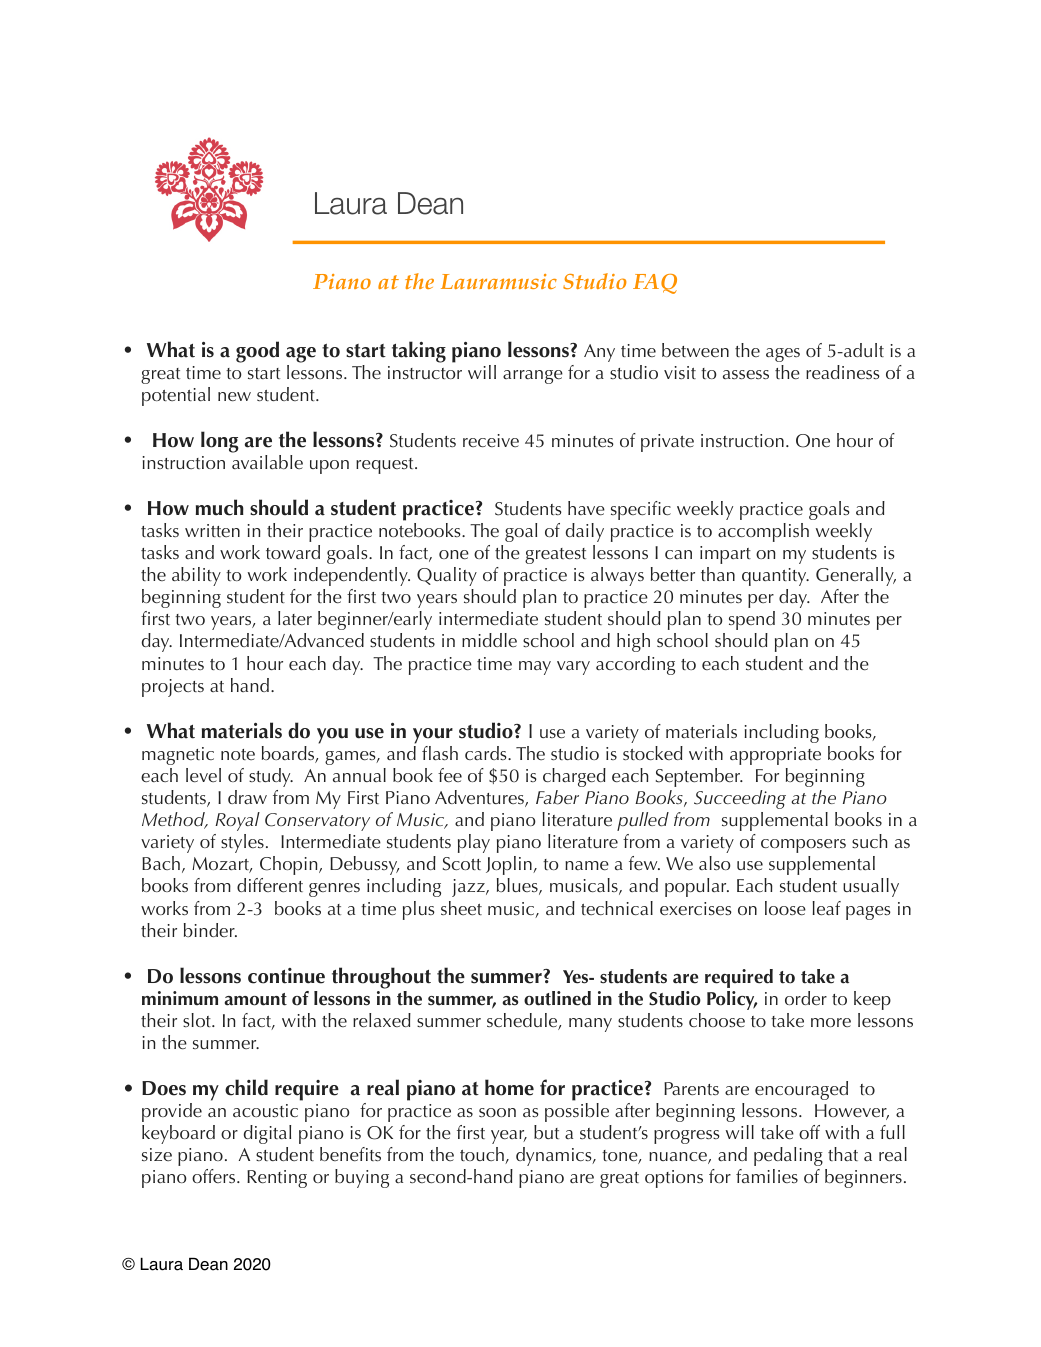 This document has height=1347, width=1041. What do you see at coordinates (803, 846) in the document?
I see `composers` at bounding box center [803, 846].
